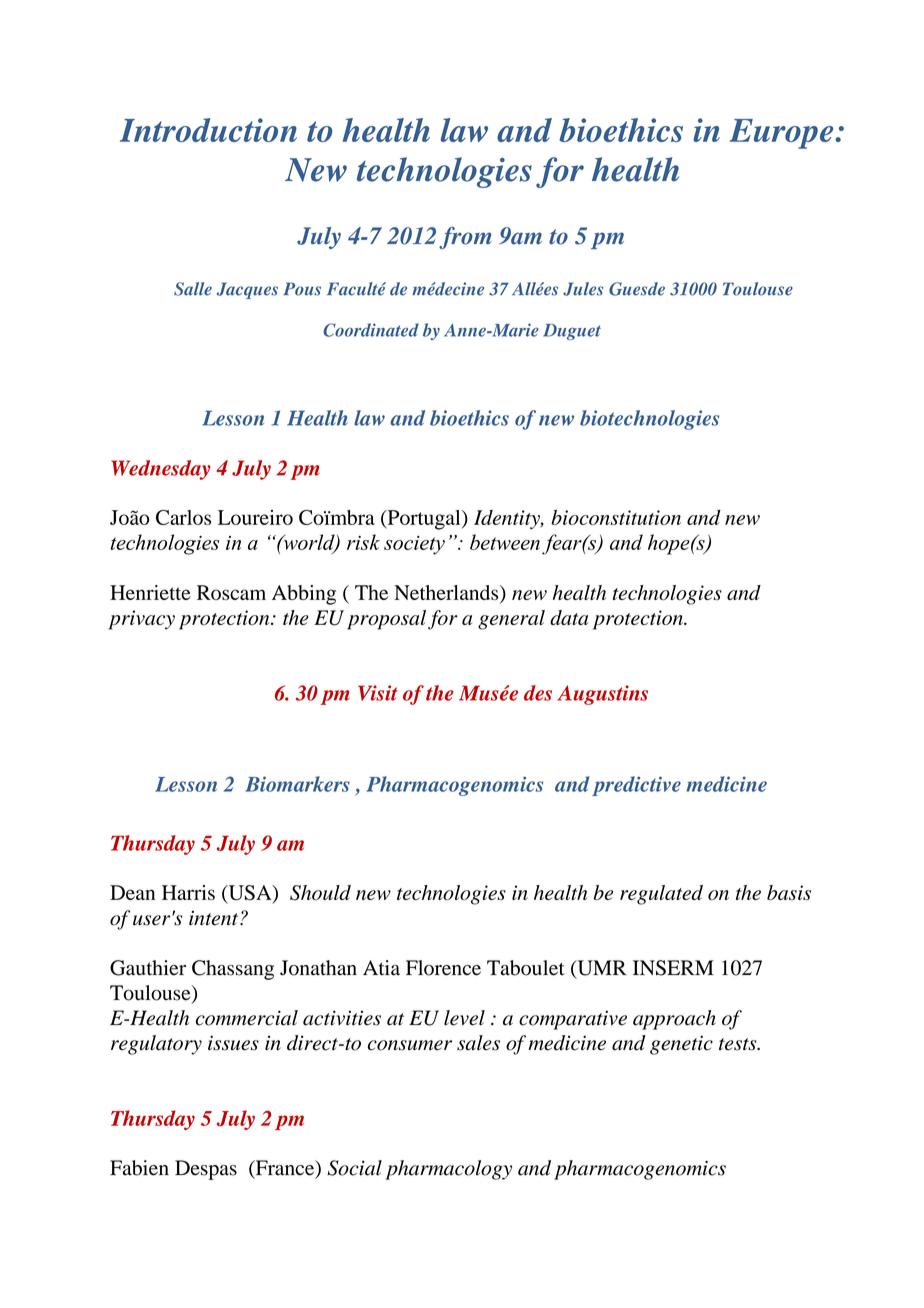 The height and width of the screenshot is (1308, 924). What do you see at coordinates (443, 968) in the screenshot?
I see `Florence` at bounding box center [443, 968].
